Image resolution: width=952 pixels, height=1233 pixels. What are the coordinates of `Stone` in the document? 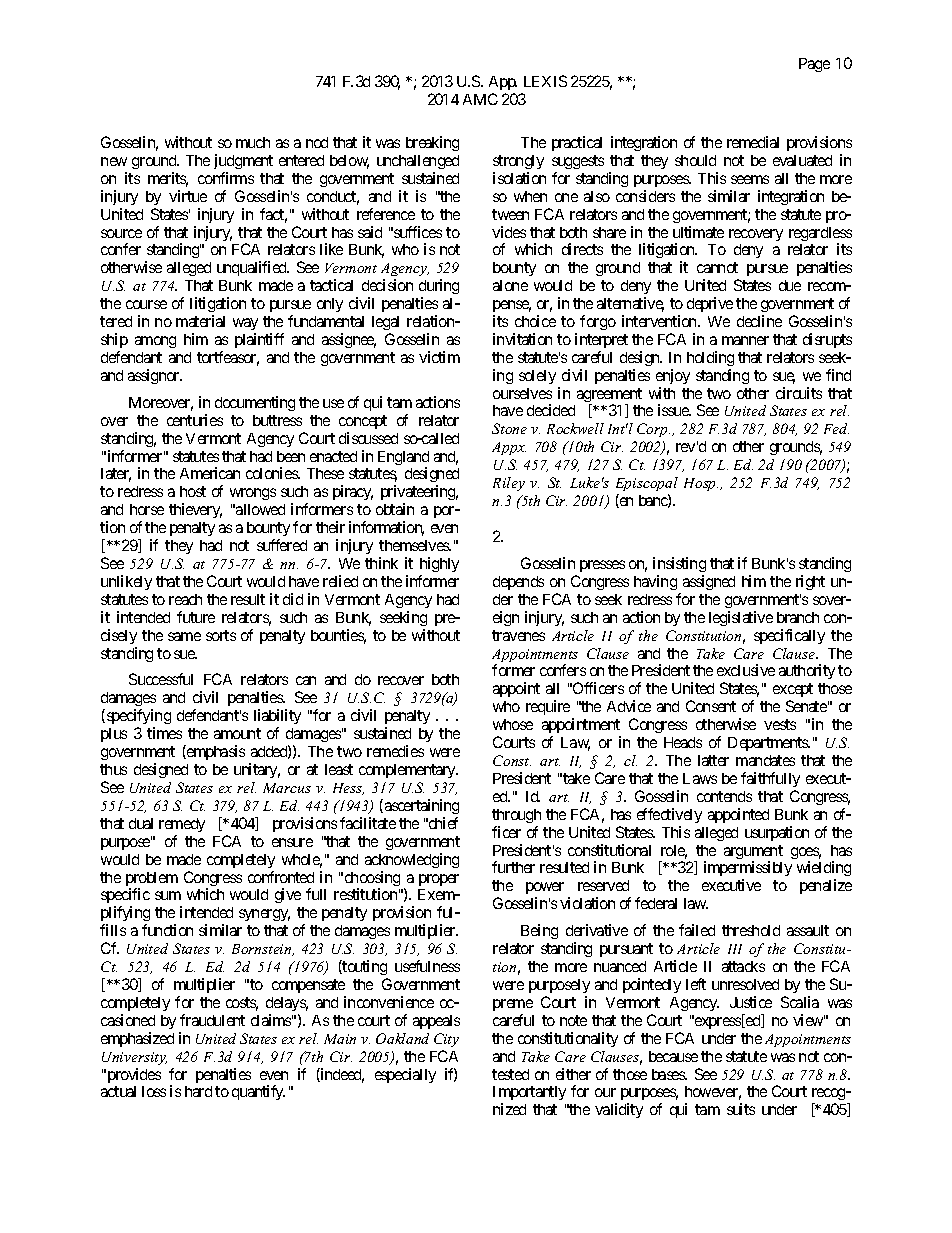 It's located at (509, 428).
